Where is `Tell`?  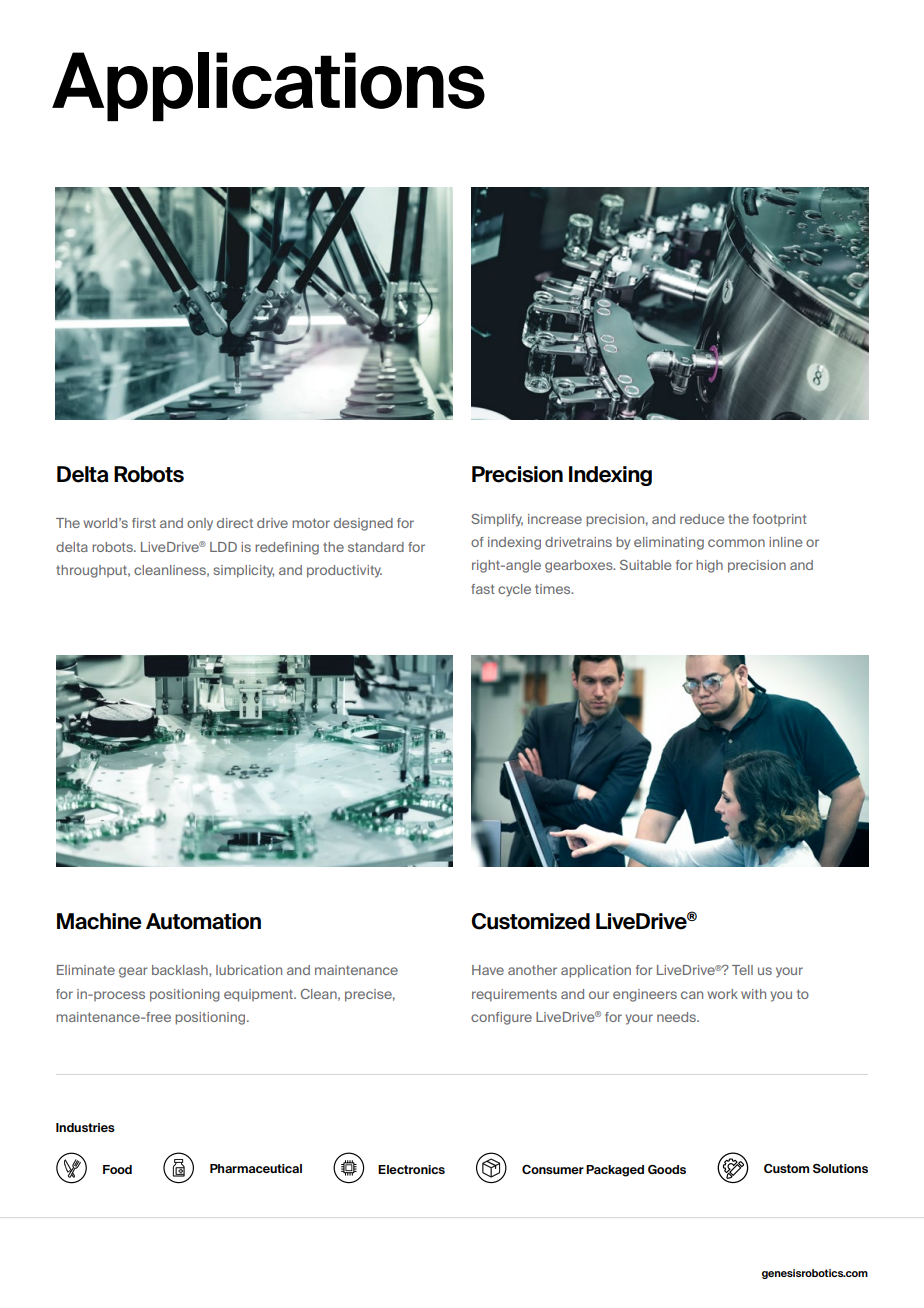 Tell is located at coordinates (742, 970).
